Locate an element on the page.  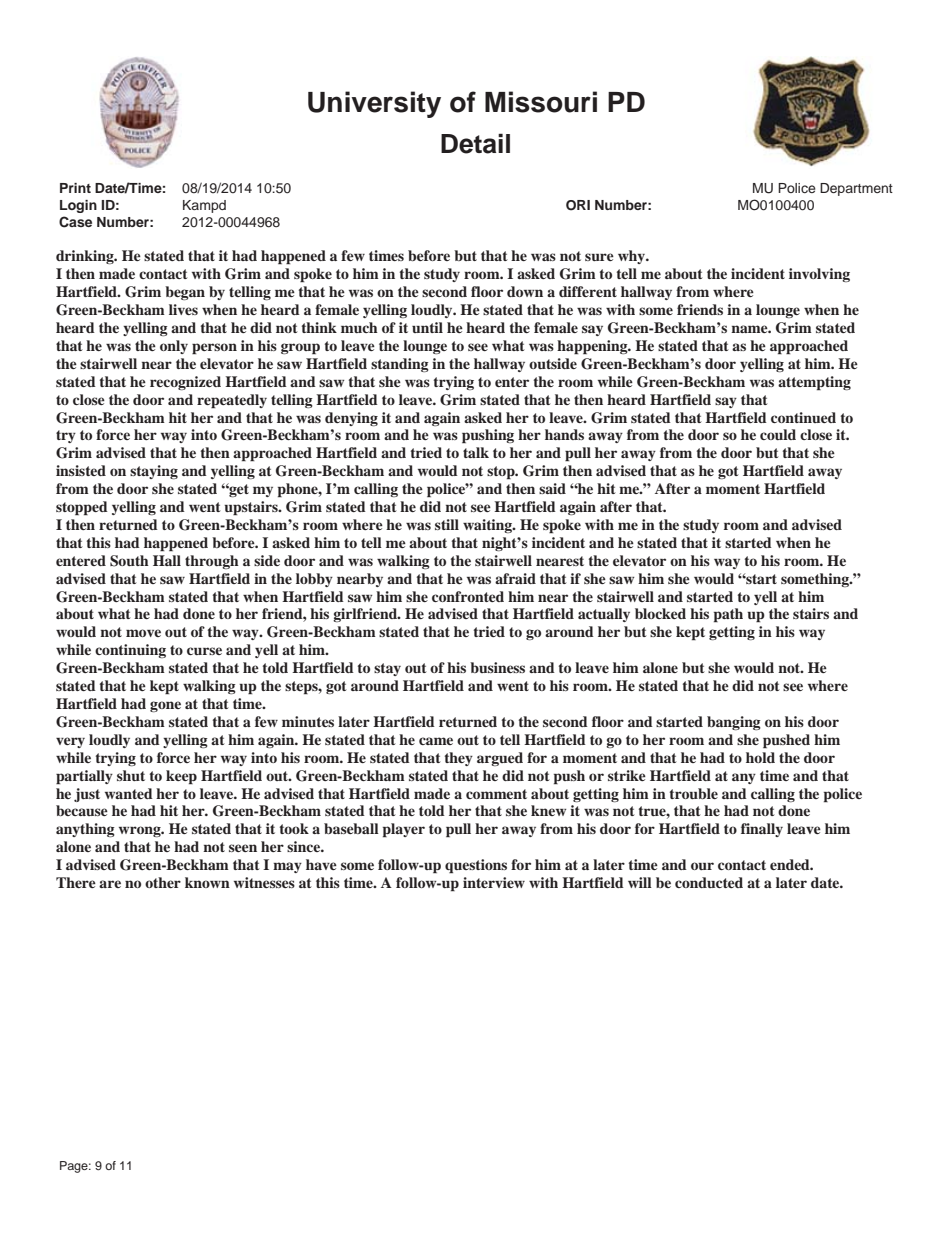
banging is located at coordinates (734, 723).
